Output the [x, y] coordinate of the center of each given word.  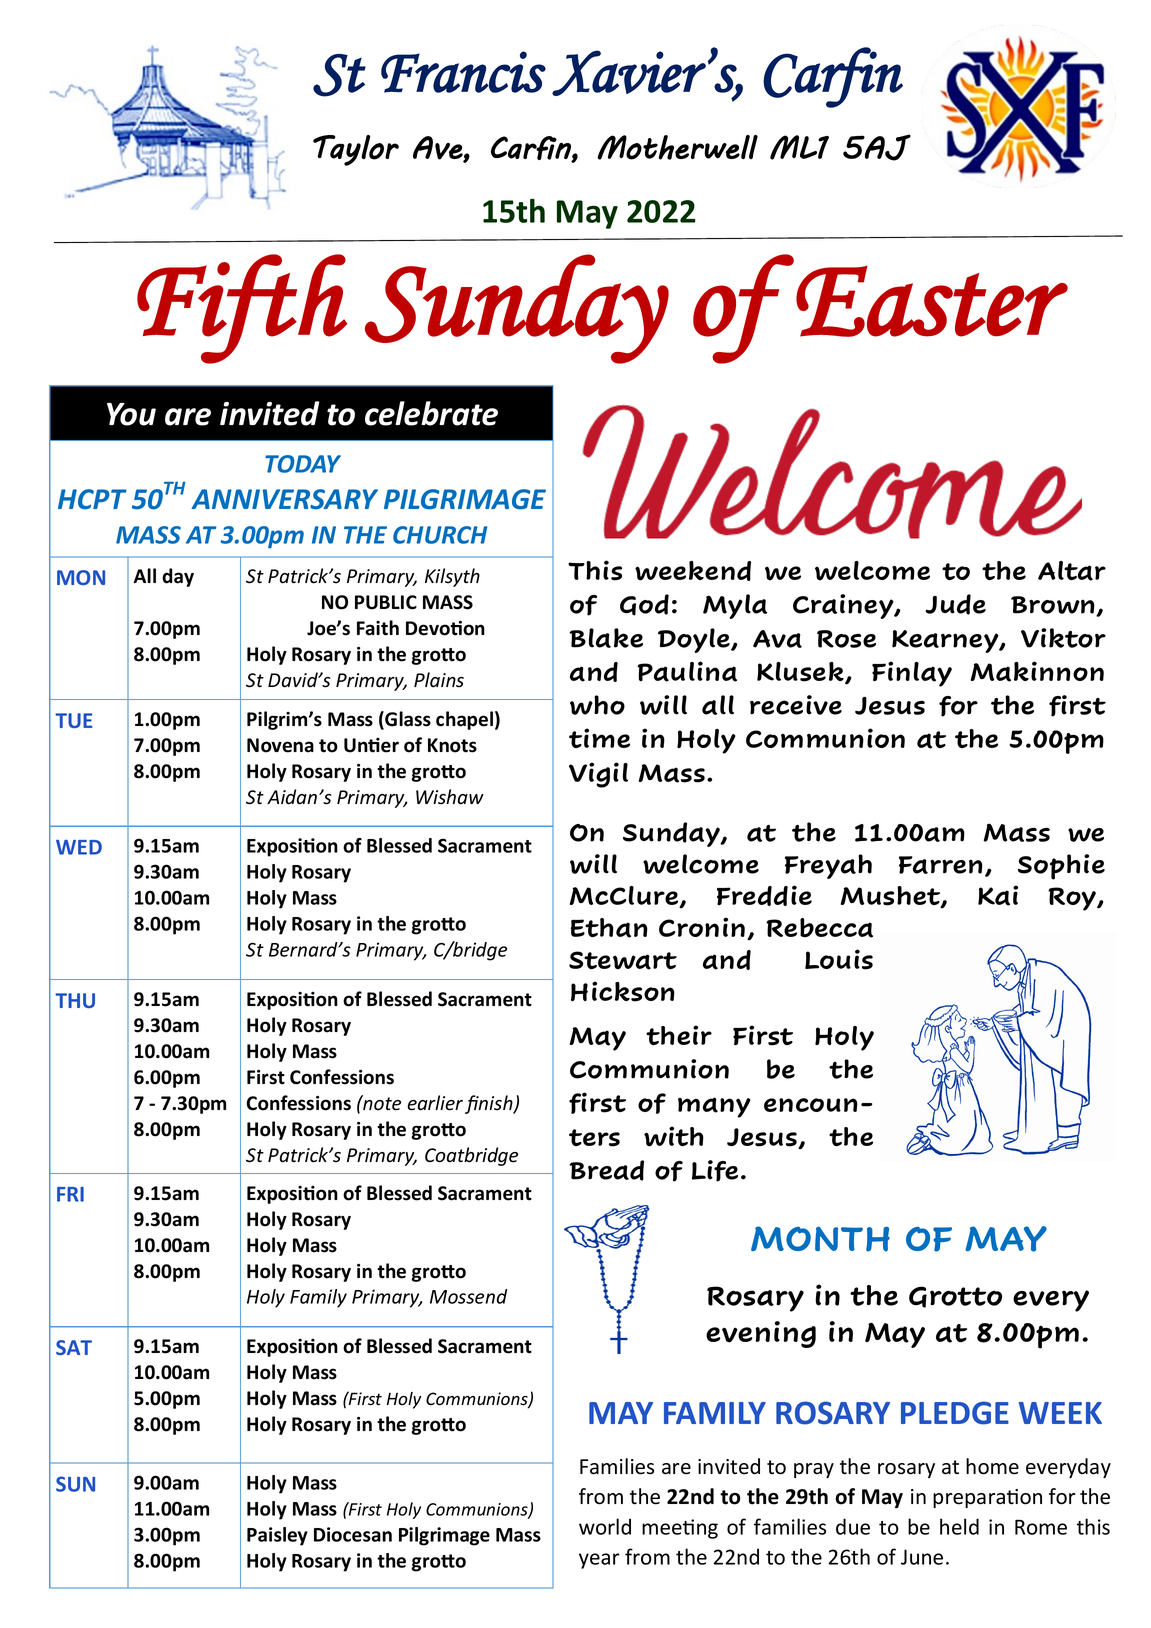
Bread [607, 1170]
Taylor [356, 150]
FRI [70, 1194]
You [131, 414]
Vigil [598, 775]
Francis [463, 72]
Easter [932, 301]
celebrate [431, 413]
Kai [998, 895]
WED [79, 847]
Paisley [277, 1536]
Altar [1072, 571]
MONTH [820, 1239]
